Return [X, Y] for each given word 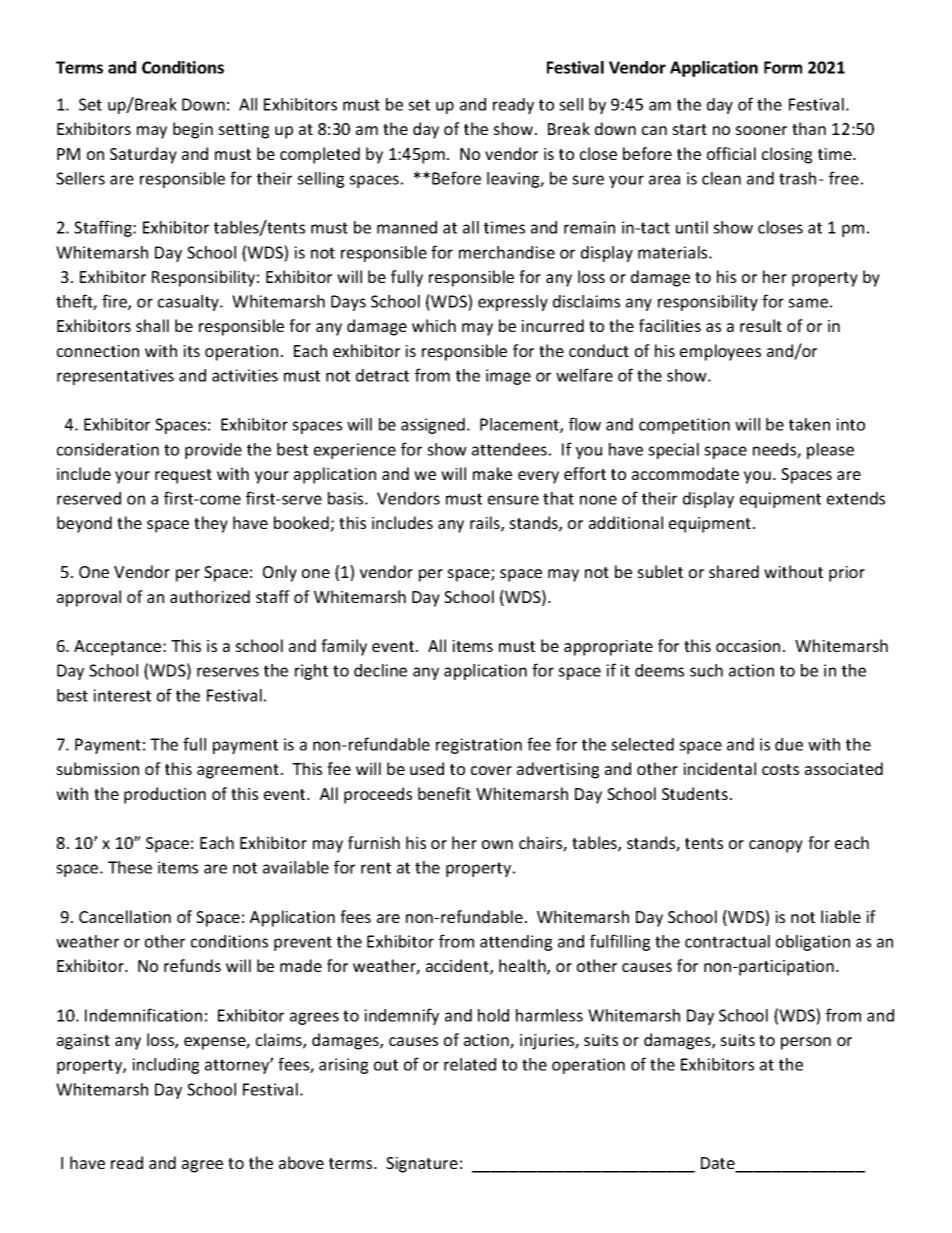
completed [320, 155]
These [130, 867]
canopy [776, 846]
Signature [422, 1165]
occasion [748, 646]
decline [380, 670]
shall [152, 325]
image [508, 377]
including [165, 1066]
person [806, 1043]
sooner [761, 130]
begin [193, 130]
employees [720, 352]
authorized [210, 596]
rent [376, 868]
